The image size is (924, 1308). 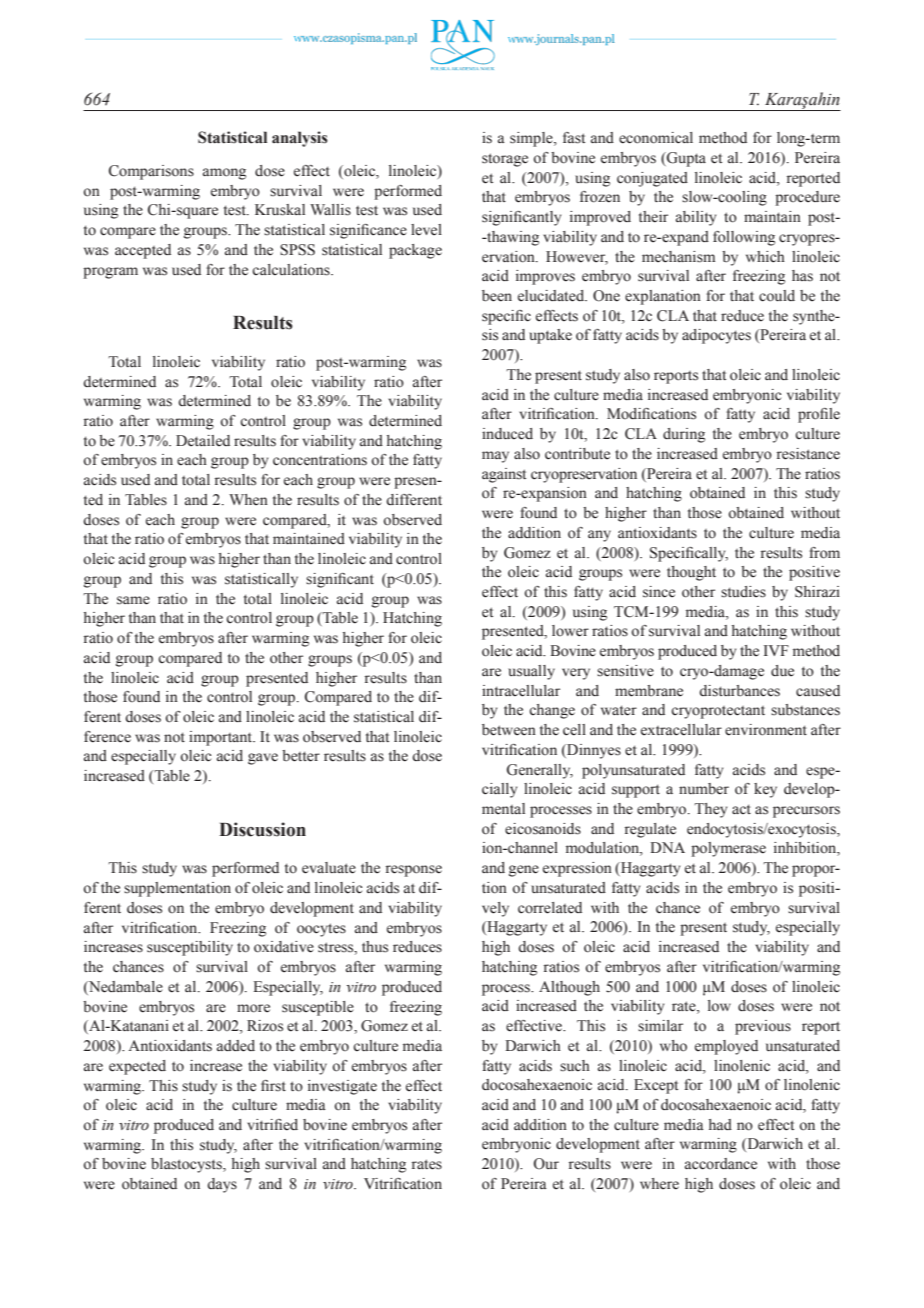 What do you see at coordinates (739, 691) in the screenshot?
I see `disturbances` at bounding box center [739, 691].
